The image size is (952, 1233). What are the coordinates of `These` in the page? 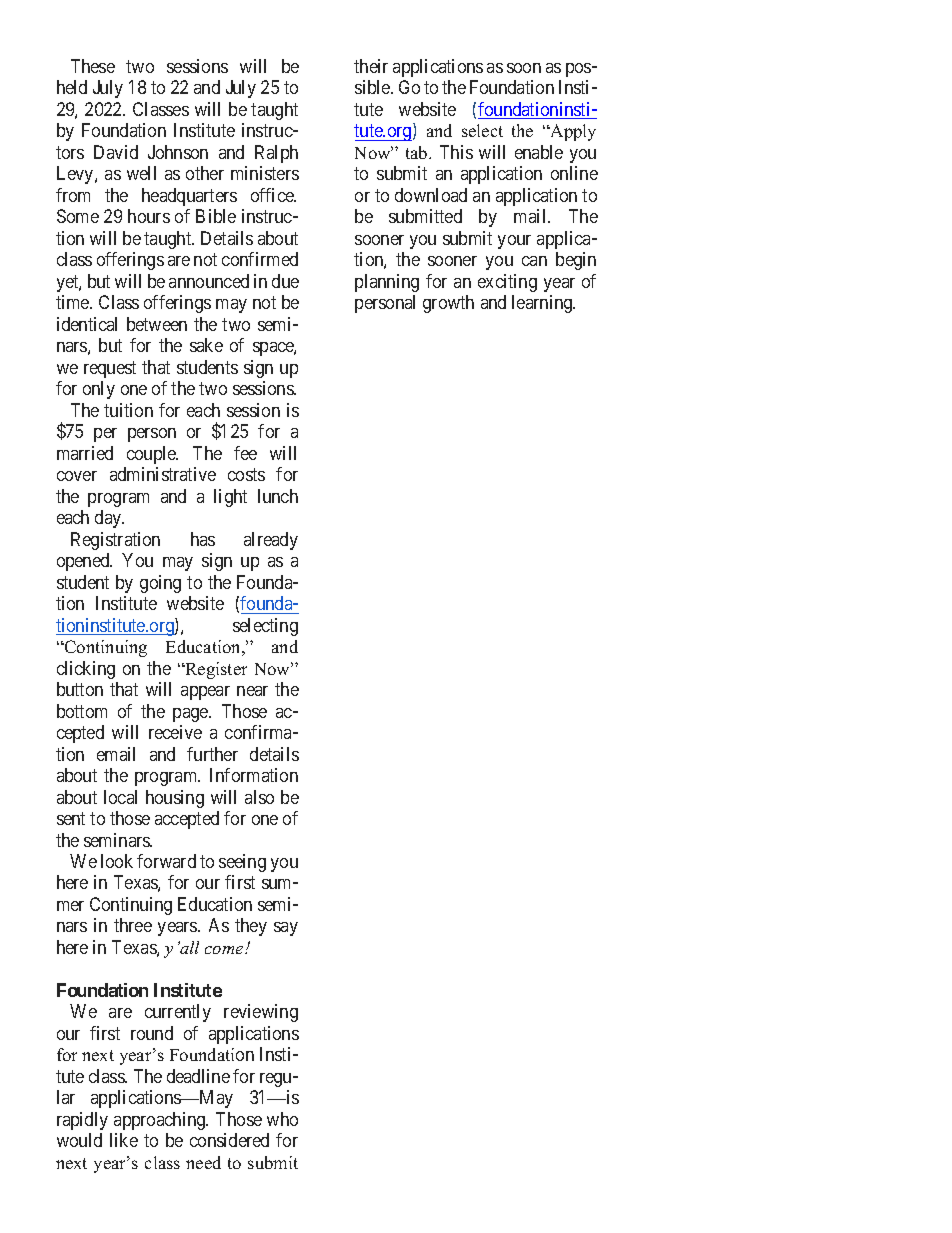 It's located at (93, 66).
